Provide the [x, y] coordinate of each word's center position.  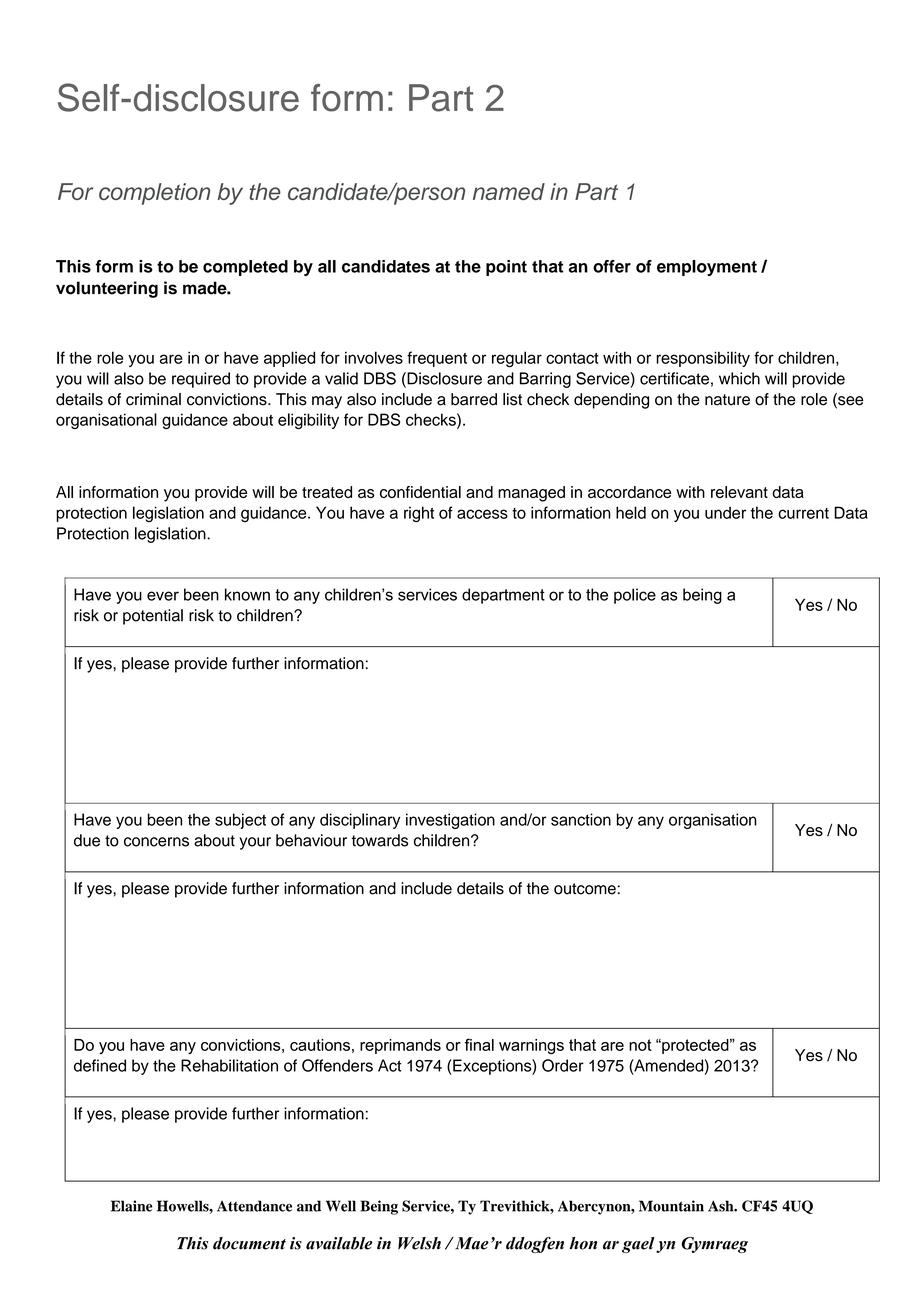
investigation [450, 821]
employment [707, 268]
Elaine [131, 1206]
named [509, 191]
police [635, 596]
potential [153, 617]
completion [154, 194]
